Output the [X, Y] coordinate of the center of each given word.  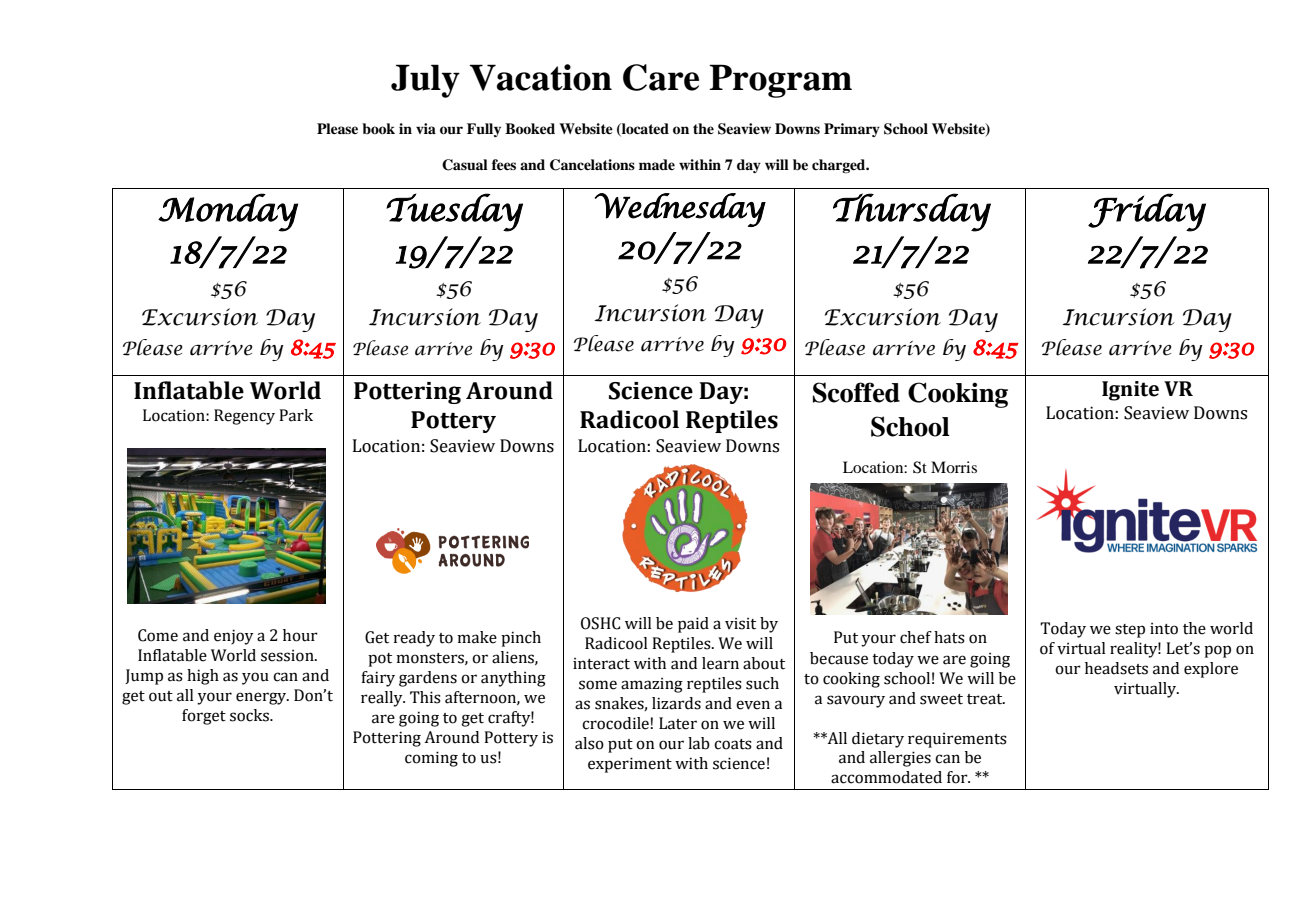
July [425, 81]
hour [300, 635]
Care [661, 77]
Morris [954, 467]
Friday [1147, 212]
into [1164, 629]
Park [296, 415]
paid [693, 625]
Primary [852, 130]
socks [250, 715]
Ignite [1130, 391]
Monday [228, 212]
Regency [244, 417]
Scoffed [856, 392]
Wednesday [680, 210]
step [1130, 631]
